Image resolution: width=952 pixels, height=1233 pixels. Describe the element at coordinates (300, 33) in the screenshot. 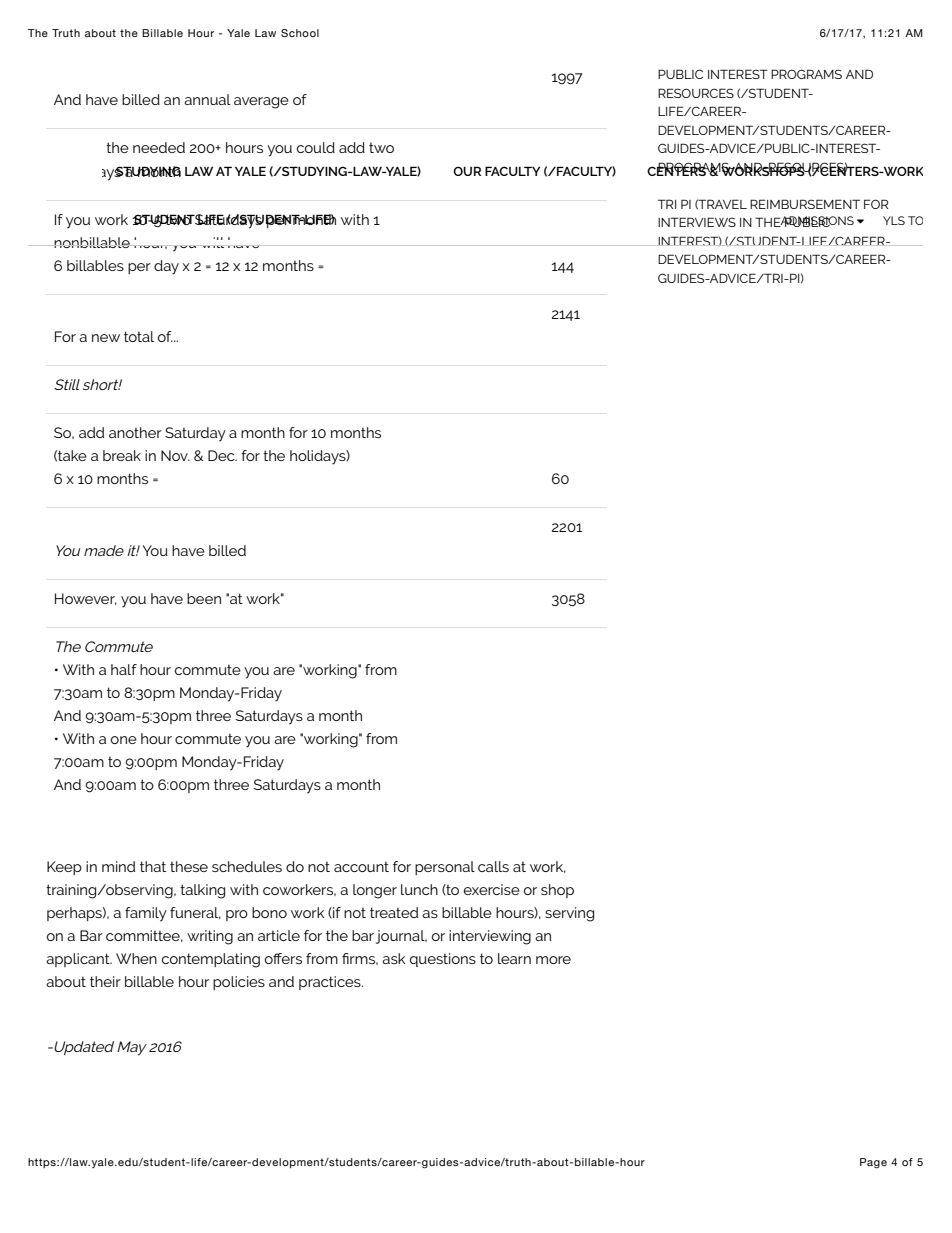

I see `School` at that location.
